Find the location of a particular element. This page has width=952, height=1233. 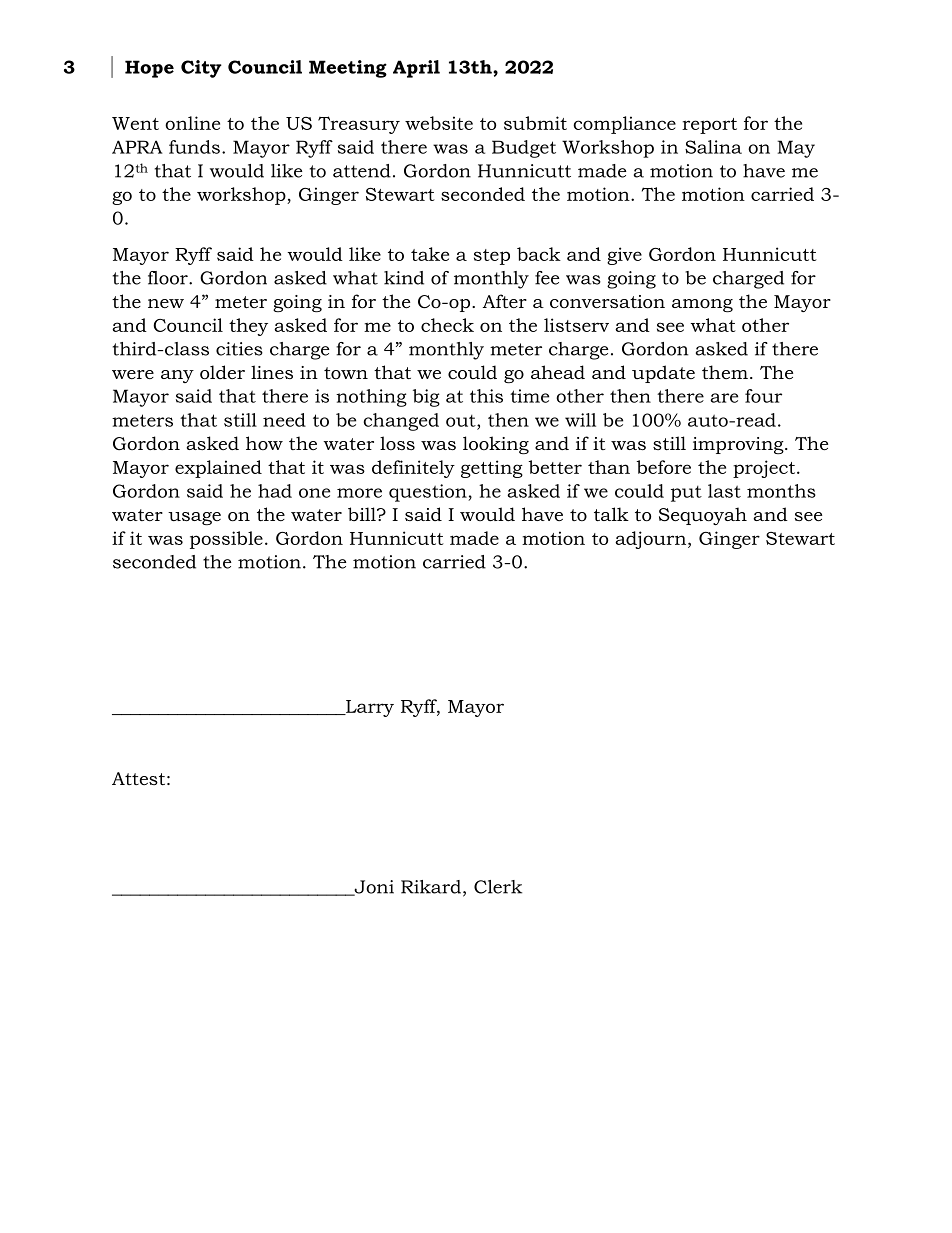

possible is located at coordinates (226, 540).
